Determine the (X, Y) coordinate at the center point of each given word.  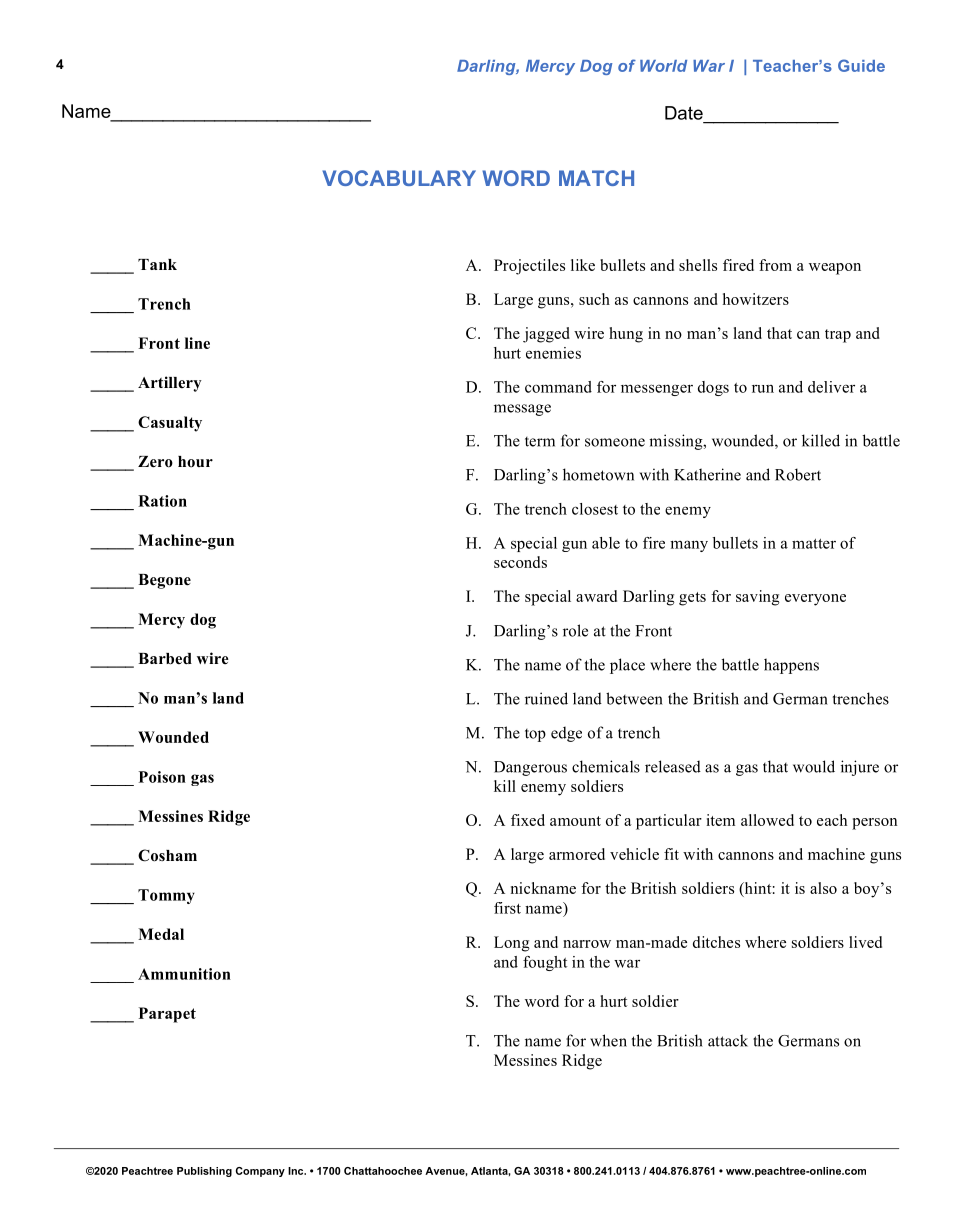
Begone (164, 581)
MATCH (596, 178)
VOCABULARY (399, 178)
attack (728, 1040)
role (575, 630)
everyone (815, 600)
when (608, 1040)
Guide (861, 65)
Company (260, 1172)
